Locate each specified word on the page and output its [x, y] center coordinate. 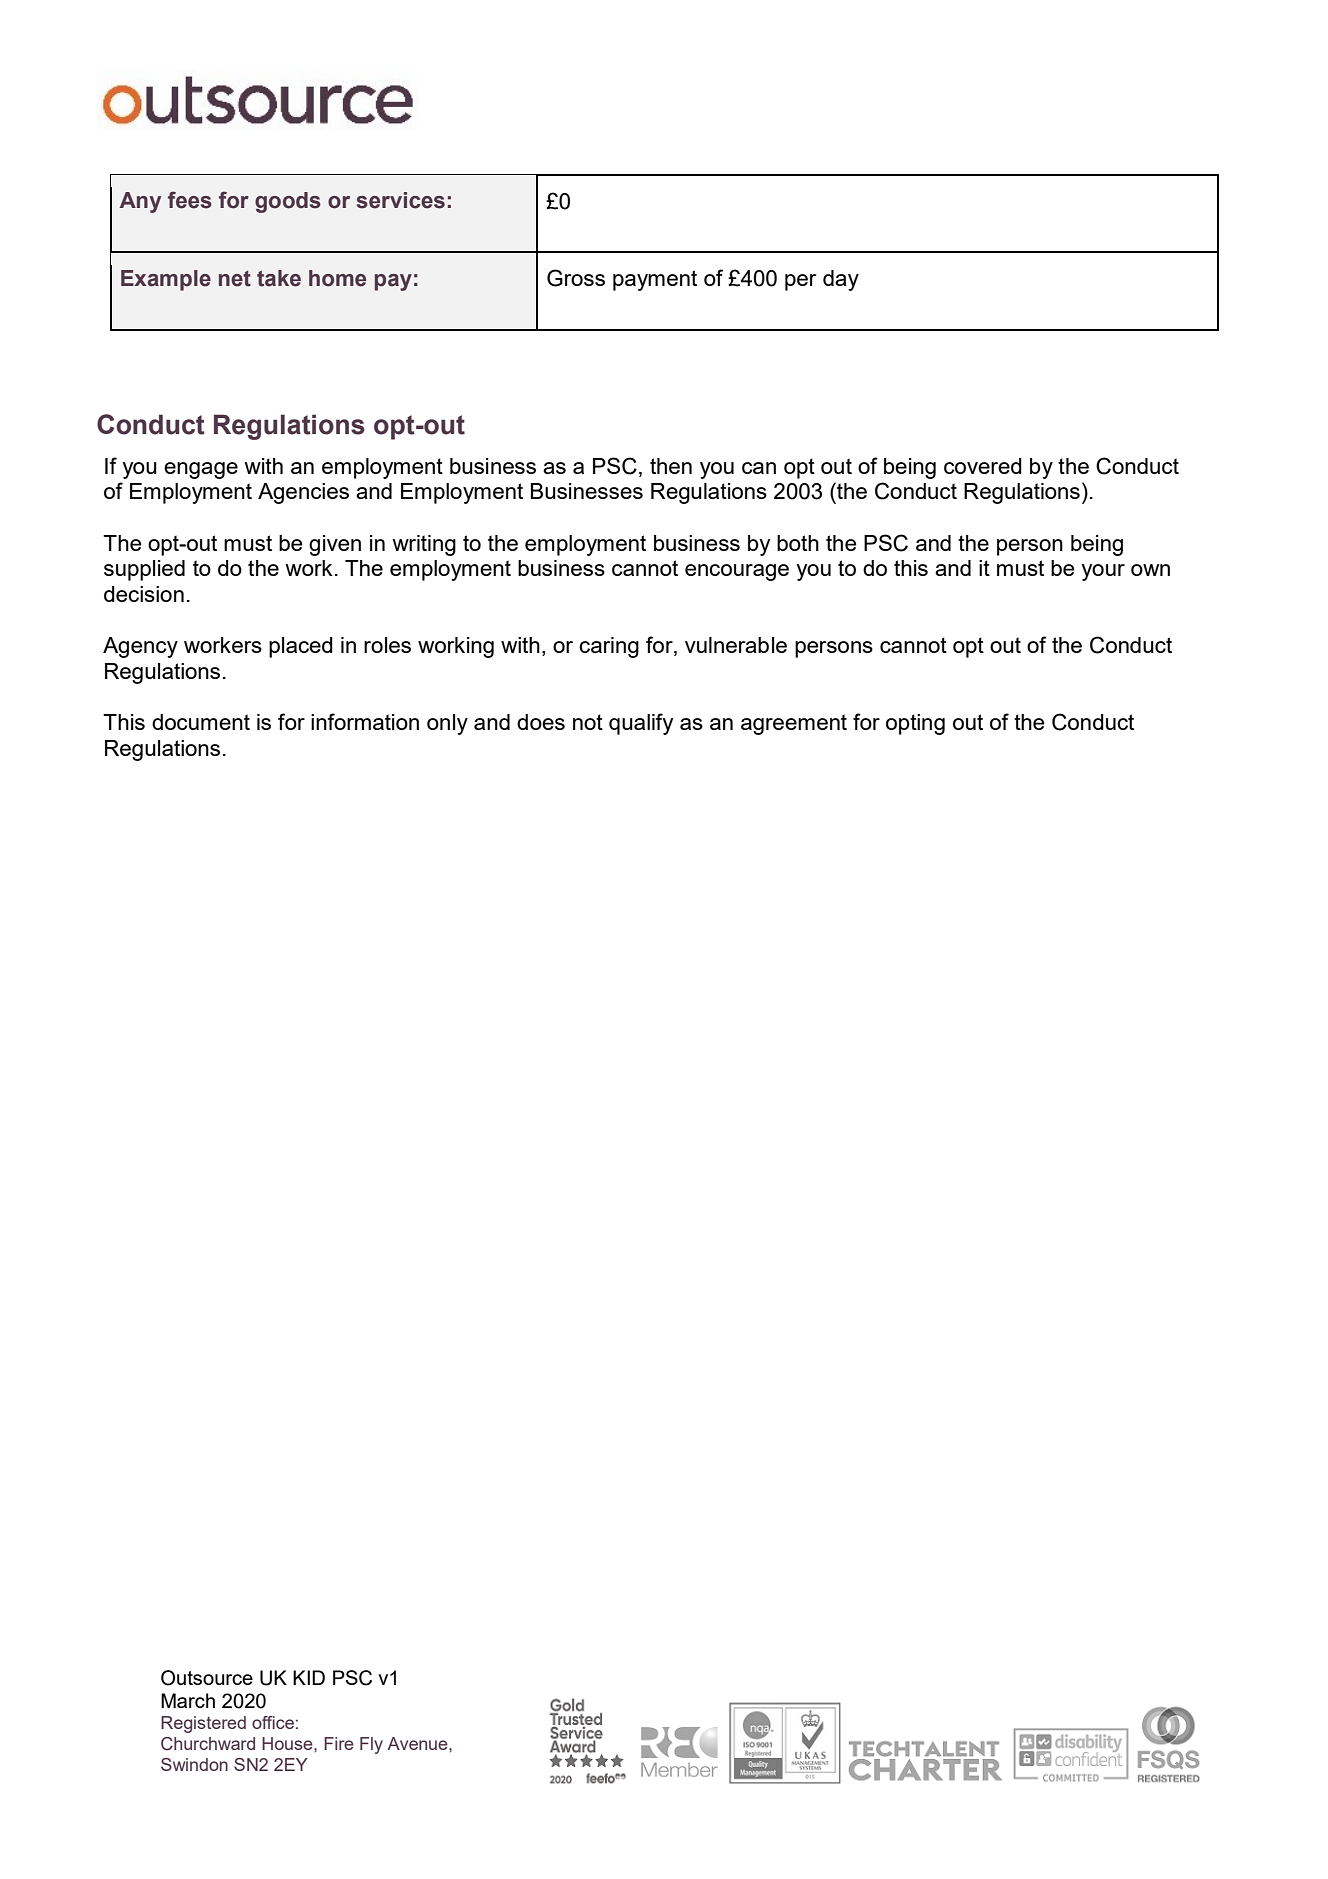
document [201, 722]
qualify [641, 724]
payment [655, 280]
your [1103, 572]
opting [915, 724]
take [279, 278]
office [273, 1722]
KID [309, 1677]
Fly [371, 1745]
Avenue [418, 1743]
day [841, 280]
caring [609, 647]
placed [301, 647]
